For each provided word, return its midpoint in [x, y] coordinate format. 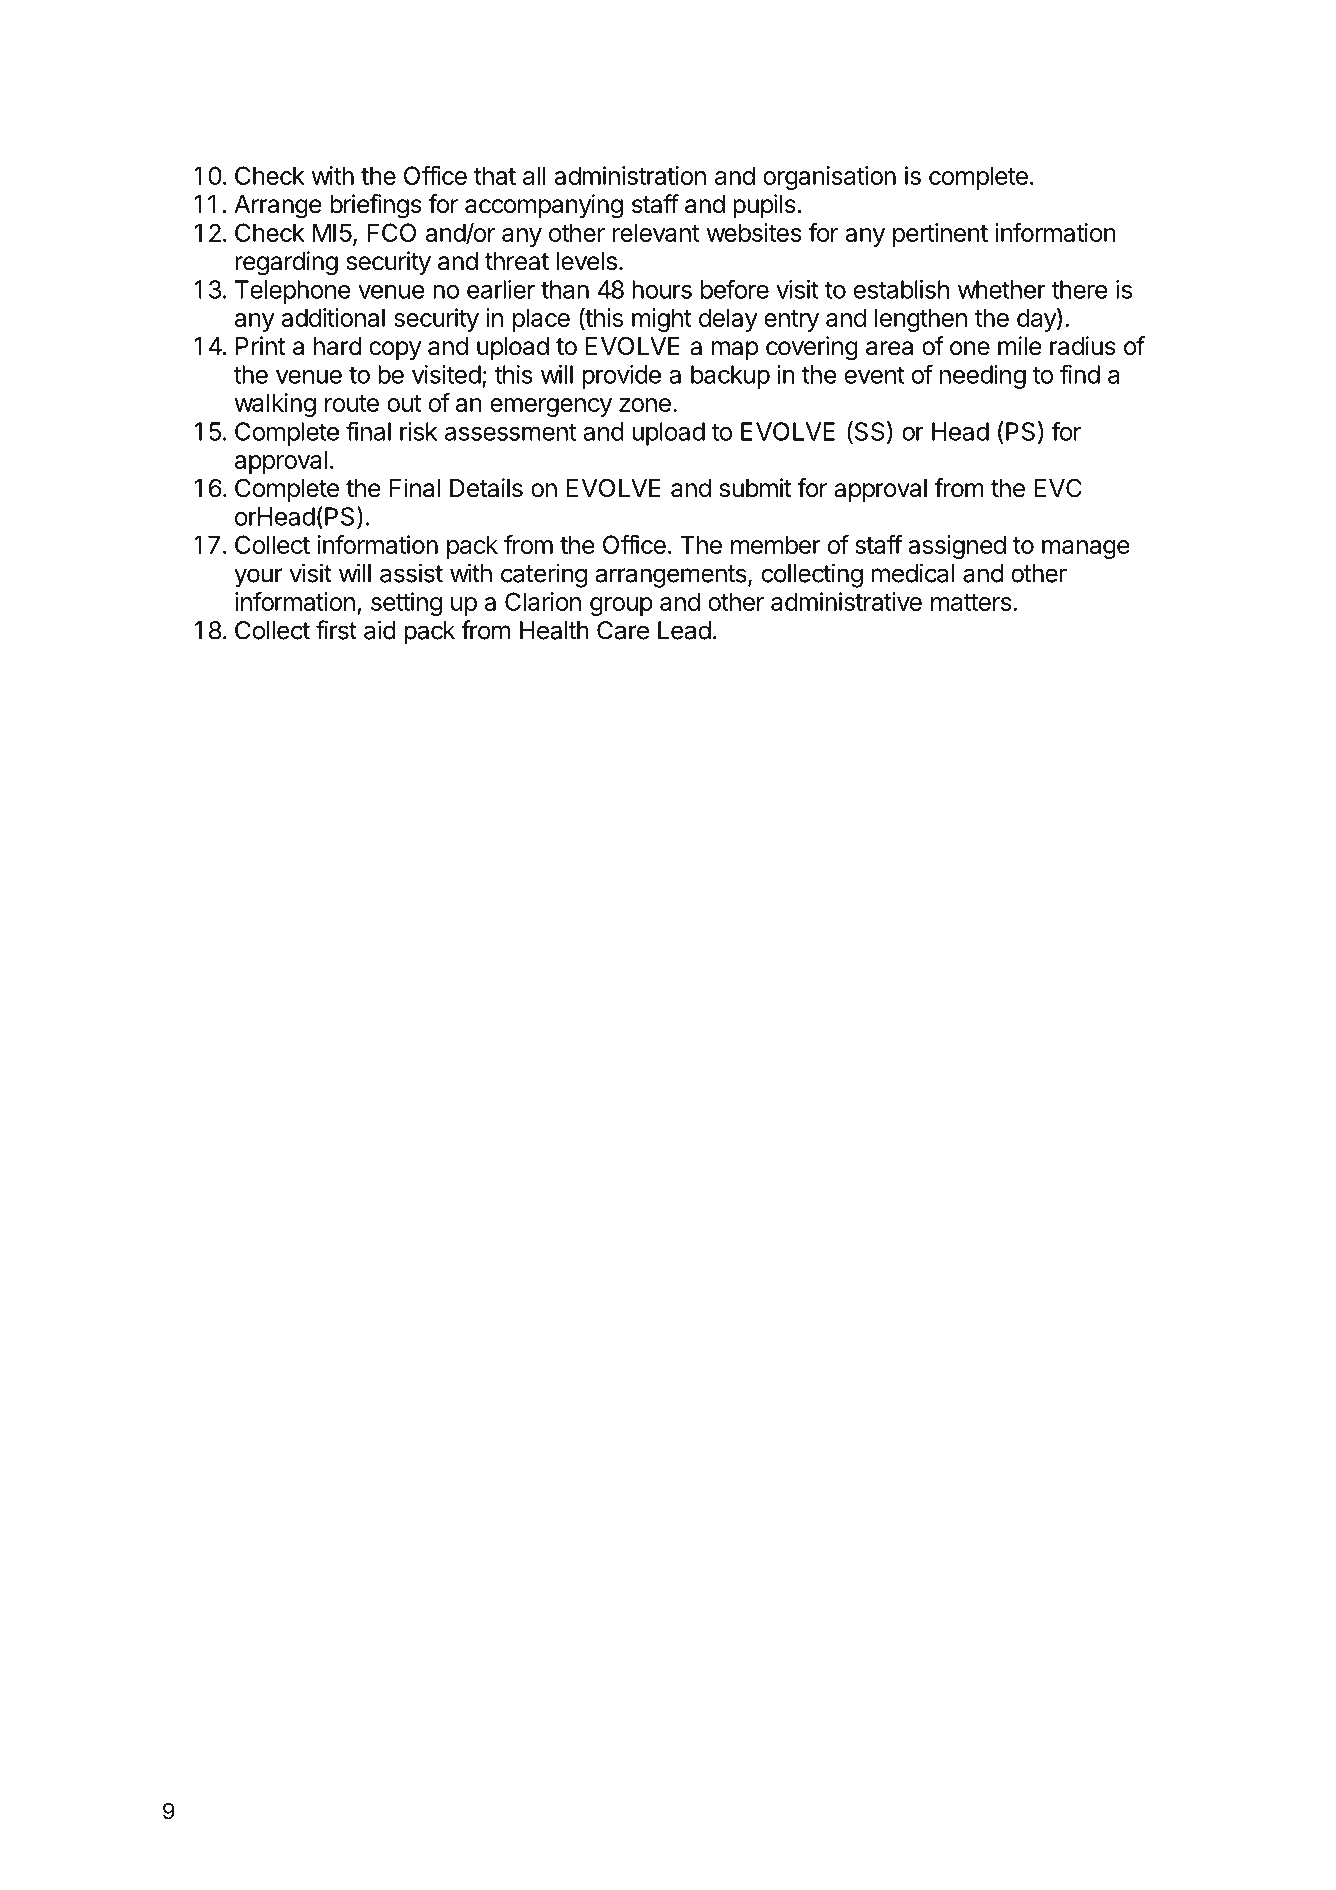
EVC [1058, 488]
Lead [684, 630]
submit [756, 488]
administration [630, 175]
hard [338, 346]
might [662, 320]
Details [486, 488]
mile [1020, 346]
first [336, 630]
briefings [376, 206]
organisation [829, 178]
